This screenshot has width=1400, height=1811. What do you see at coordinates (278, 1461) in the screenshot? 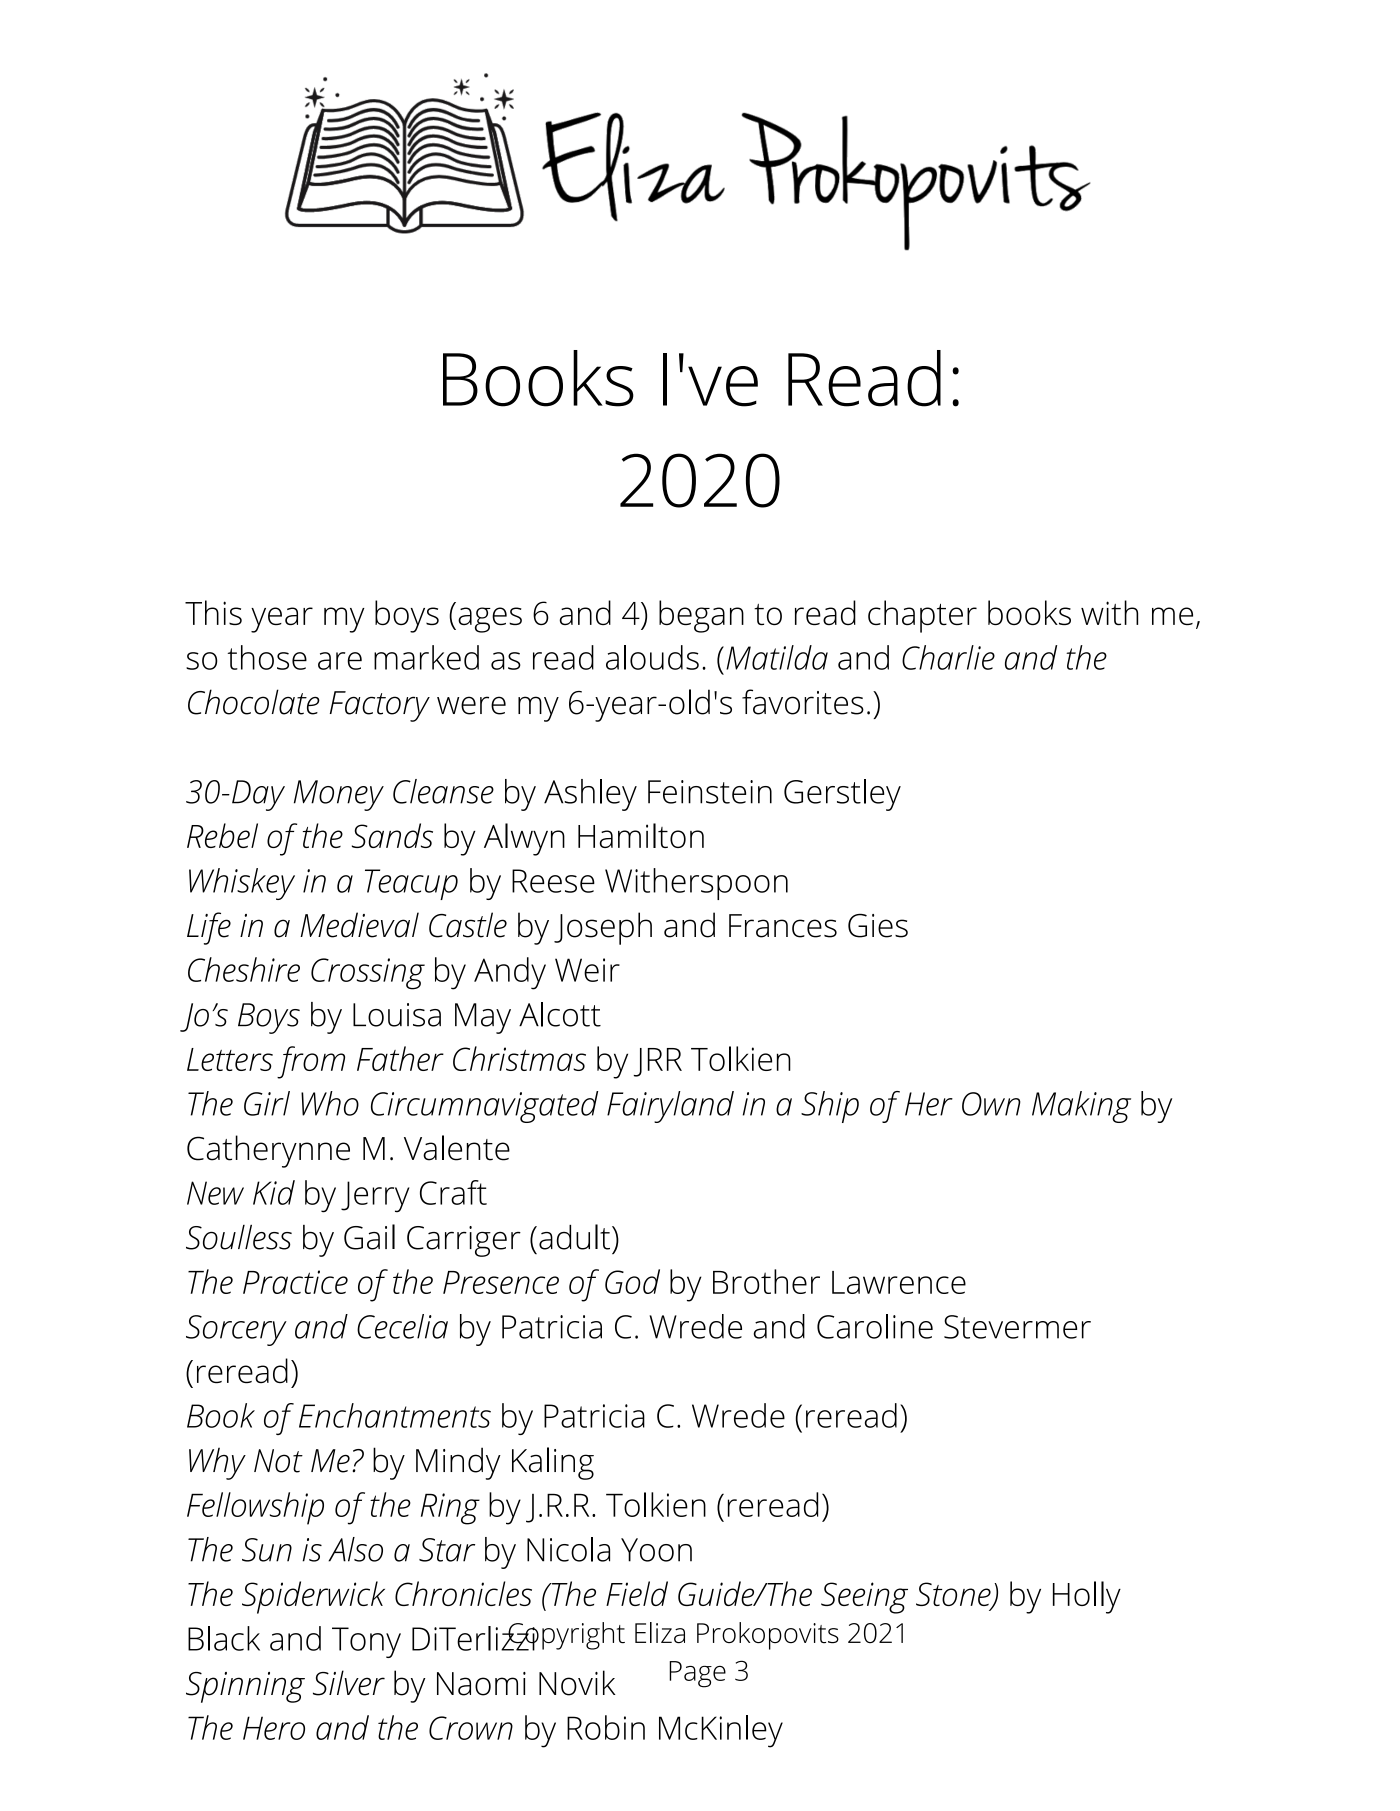
I see `Not` at bounding box center [278, 1461].
